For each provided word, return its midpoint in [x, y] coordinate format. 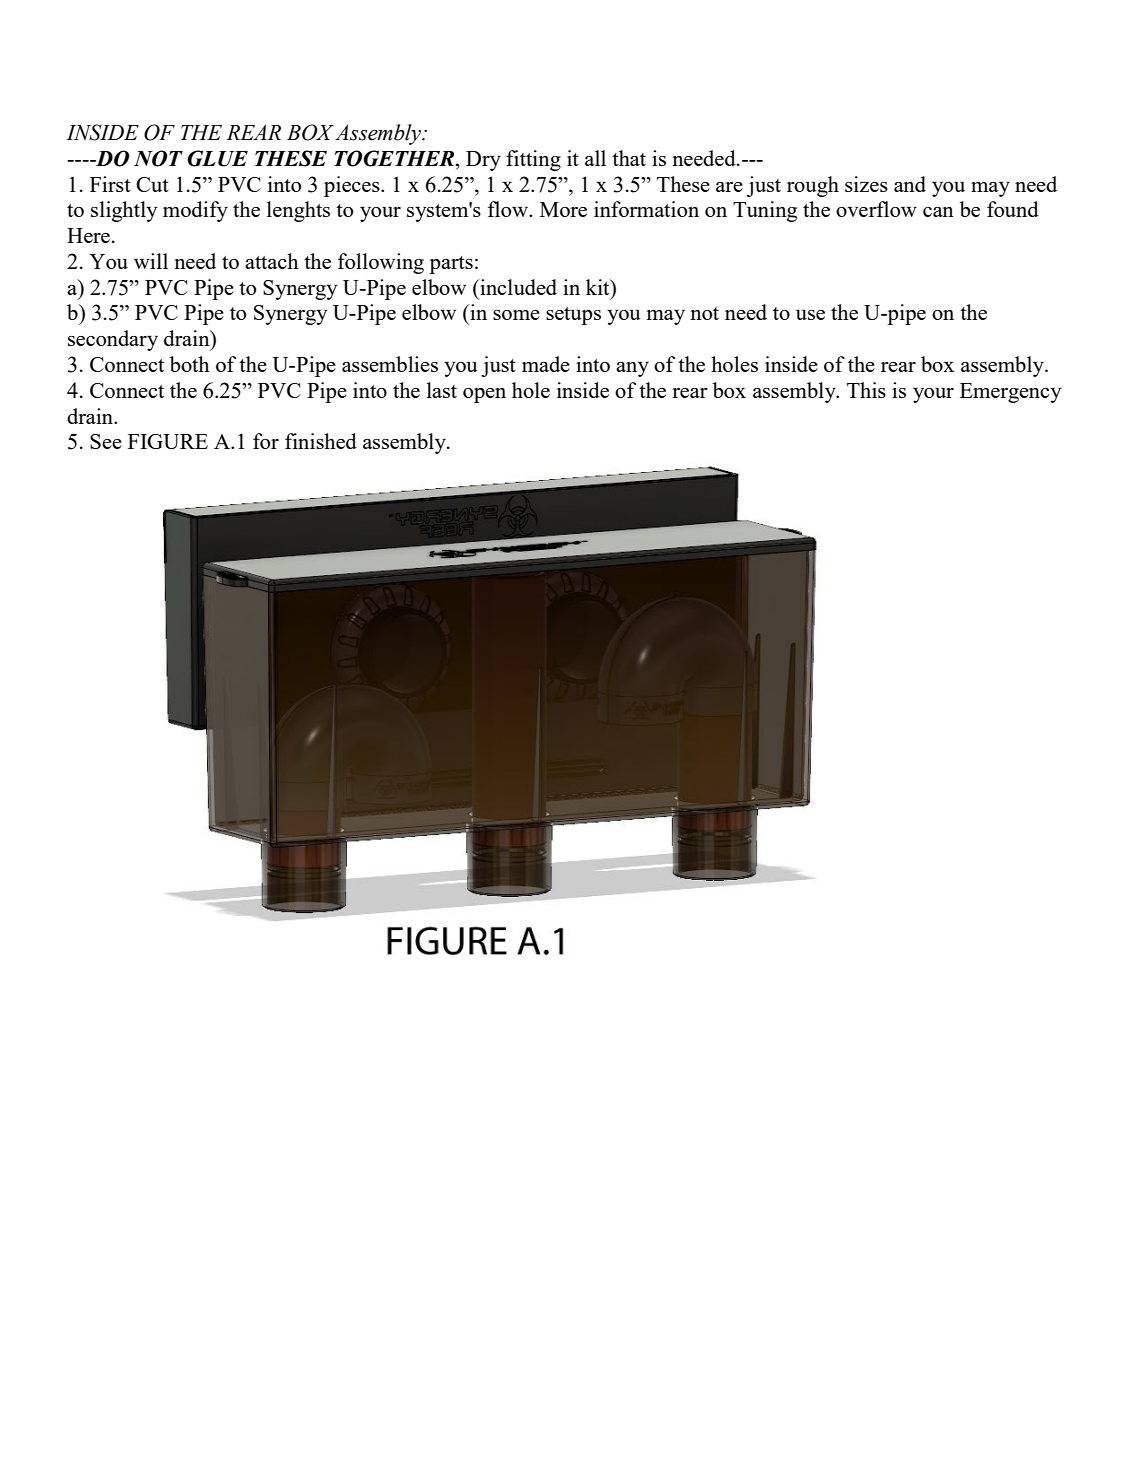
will [151, 261]
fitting [533, 160]
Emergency [1010, 393]
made [546, 364]
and [910, 184]
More [563, 209]
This [866, 390]
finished [321, 441]
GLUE [217, 158]
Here [88, 235]
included [517, 287]
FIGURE [168, 441]
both [190, 364]
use [810, 315]
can [938, 212]
